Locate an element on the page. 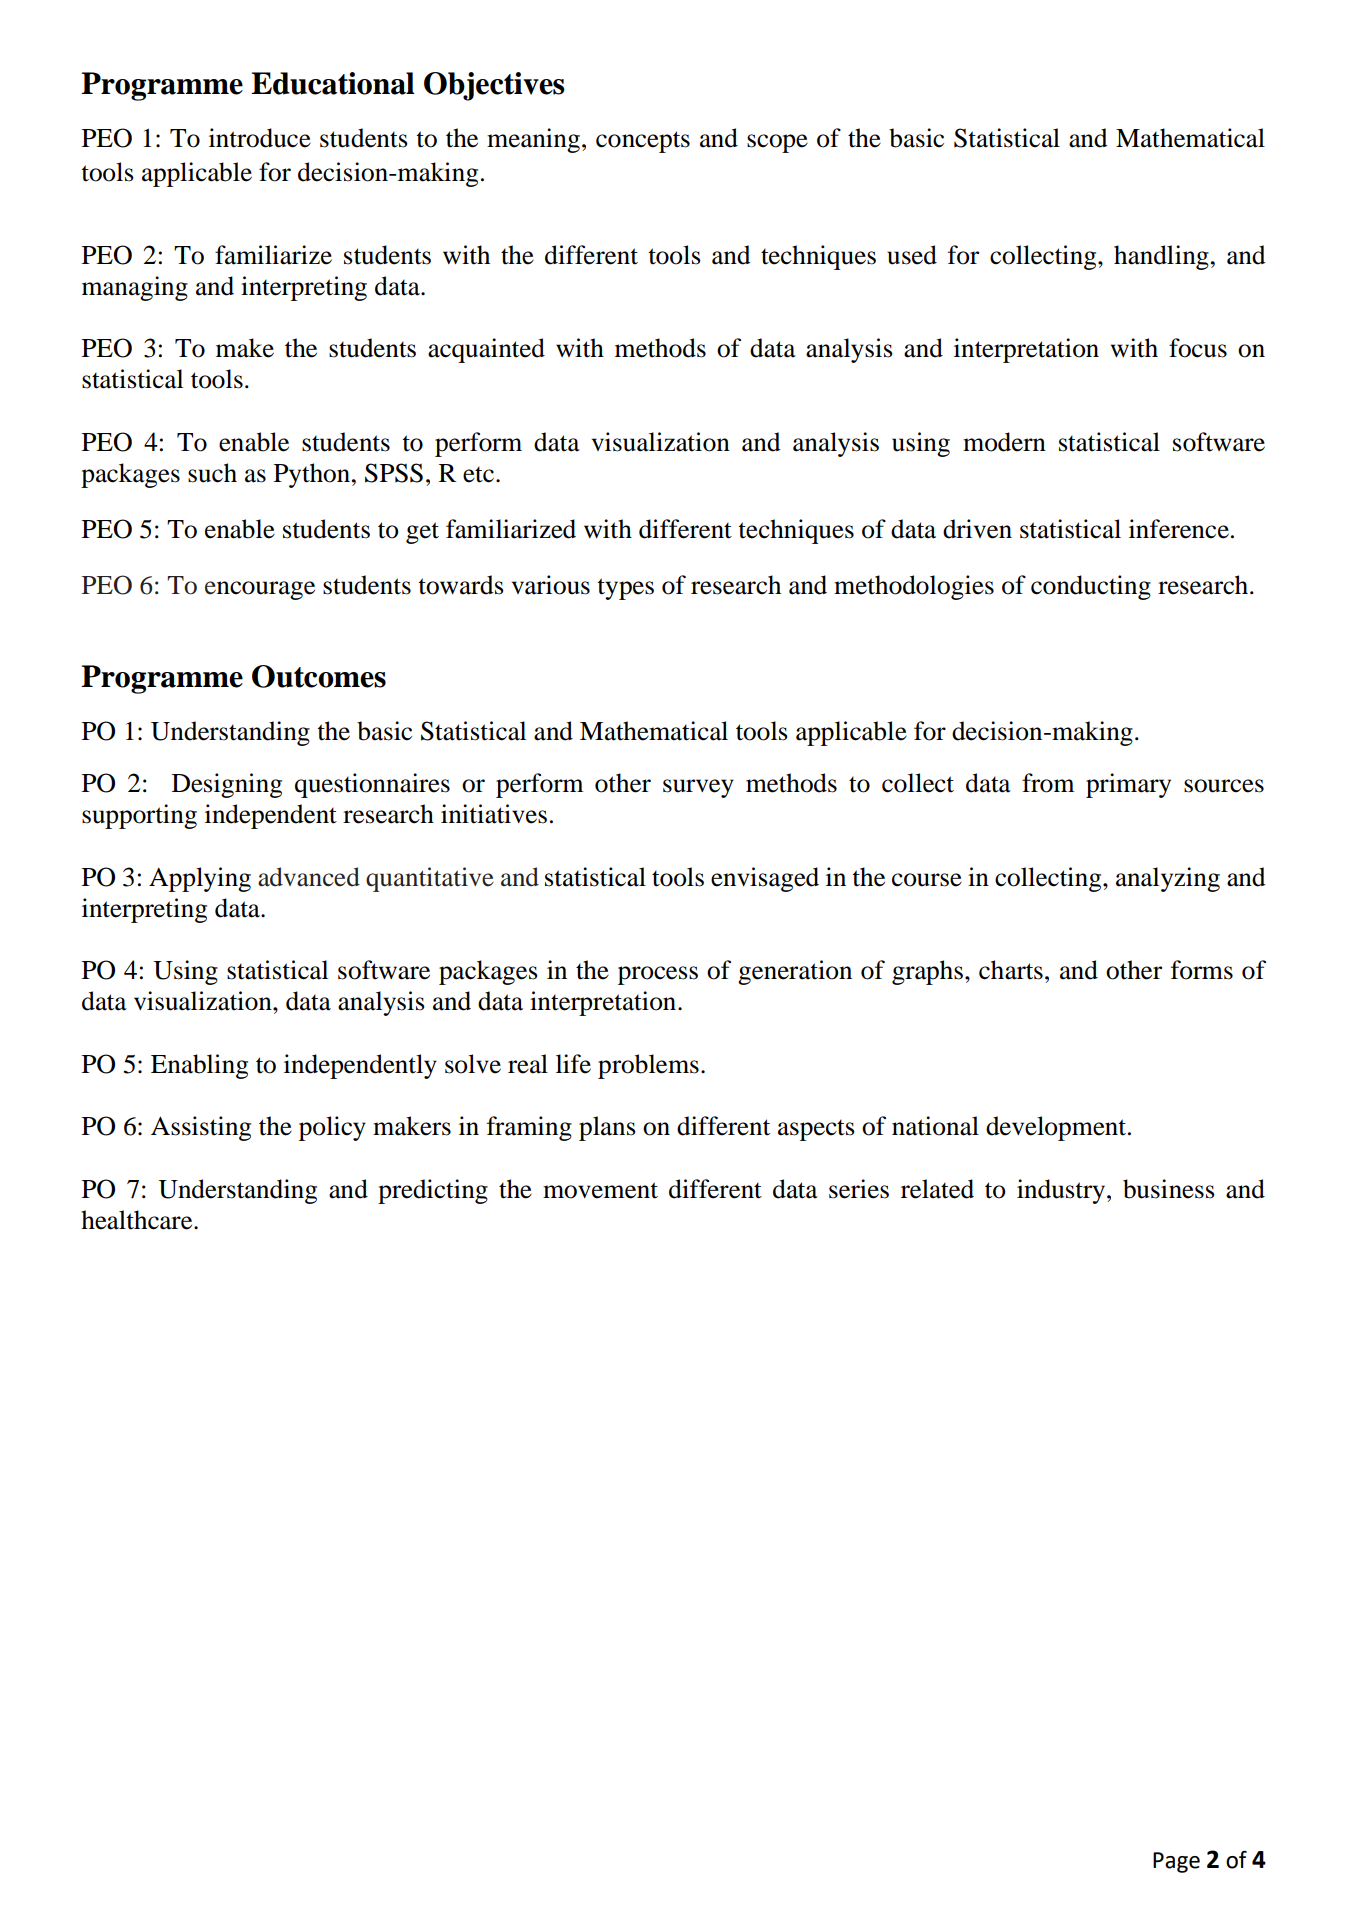 The image size is (1347, 1905). introduce is located at coordinates (260, 138).
